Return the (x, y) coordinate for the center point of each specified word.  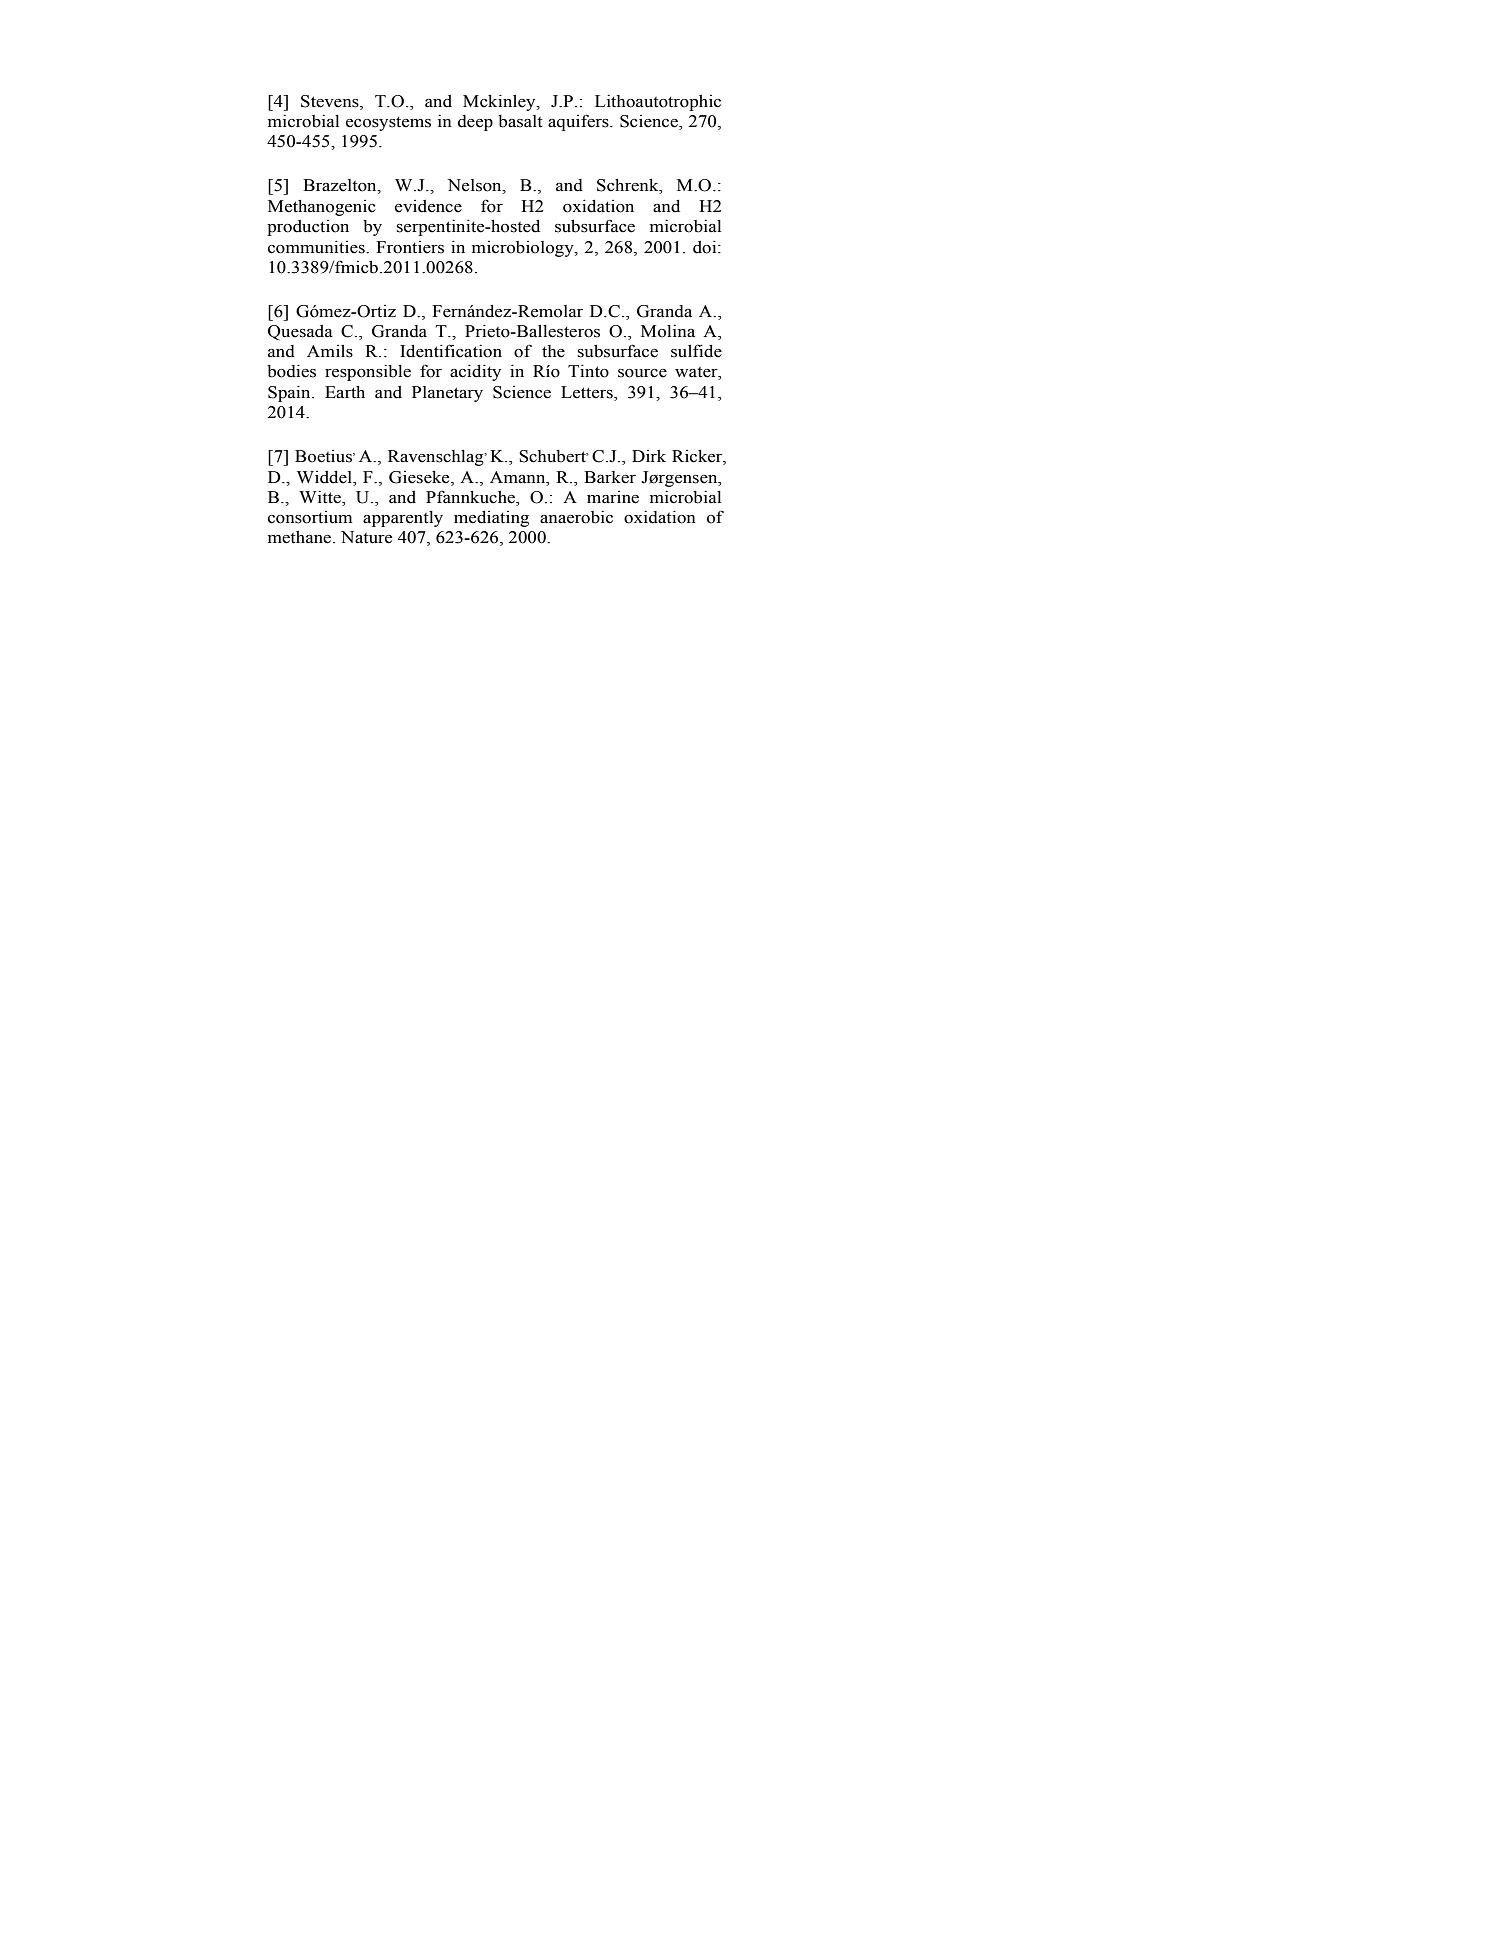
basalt (520, 121)
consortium (310, 517)
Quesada (300, 333)
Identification (451, 351)
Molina (668, 331)
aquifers (579, 122)
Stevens (331, 102)
